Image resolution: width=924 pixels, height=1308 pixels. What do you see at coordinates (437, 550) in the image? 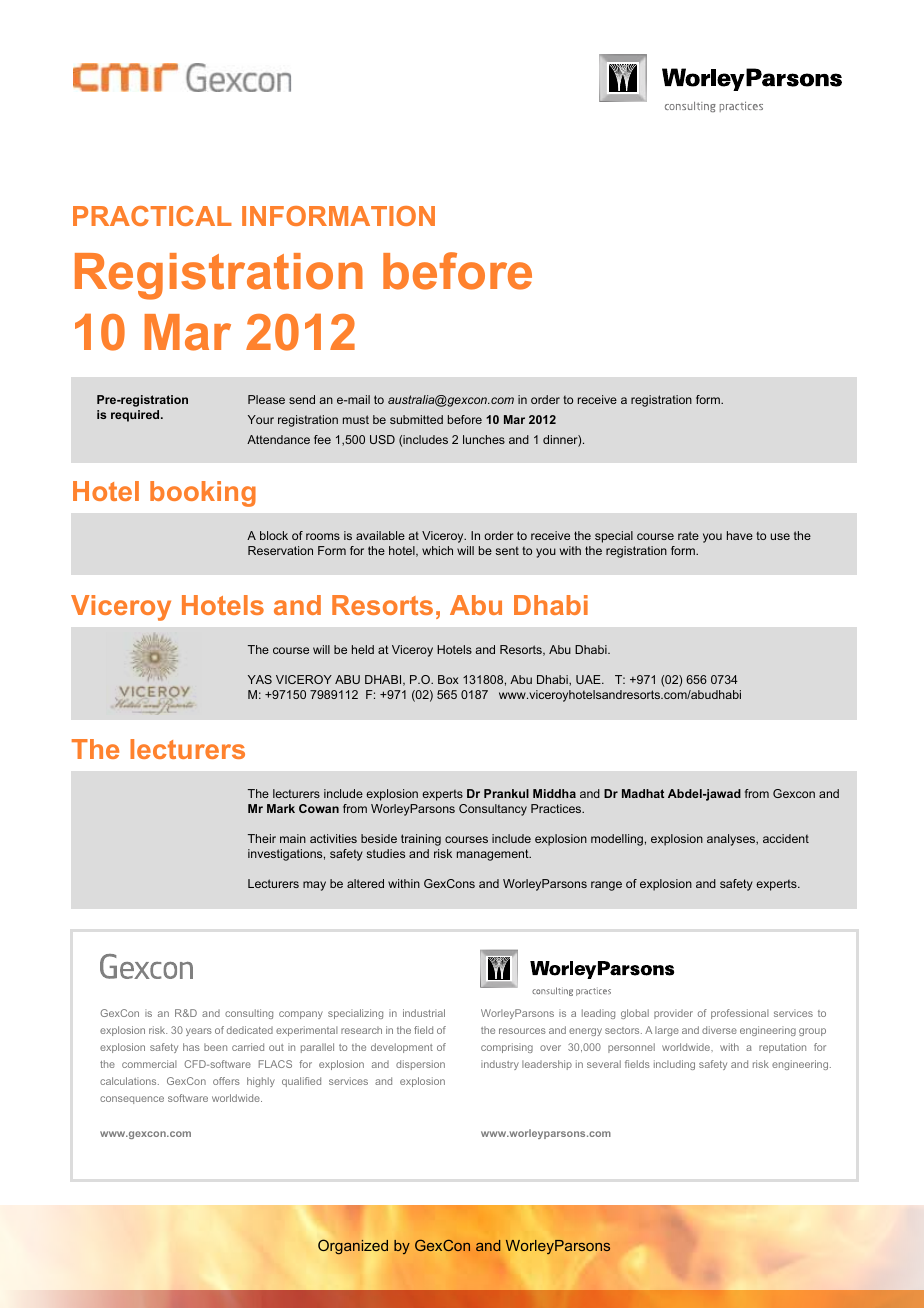
I see `which` at bounding box center [437, 550].
